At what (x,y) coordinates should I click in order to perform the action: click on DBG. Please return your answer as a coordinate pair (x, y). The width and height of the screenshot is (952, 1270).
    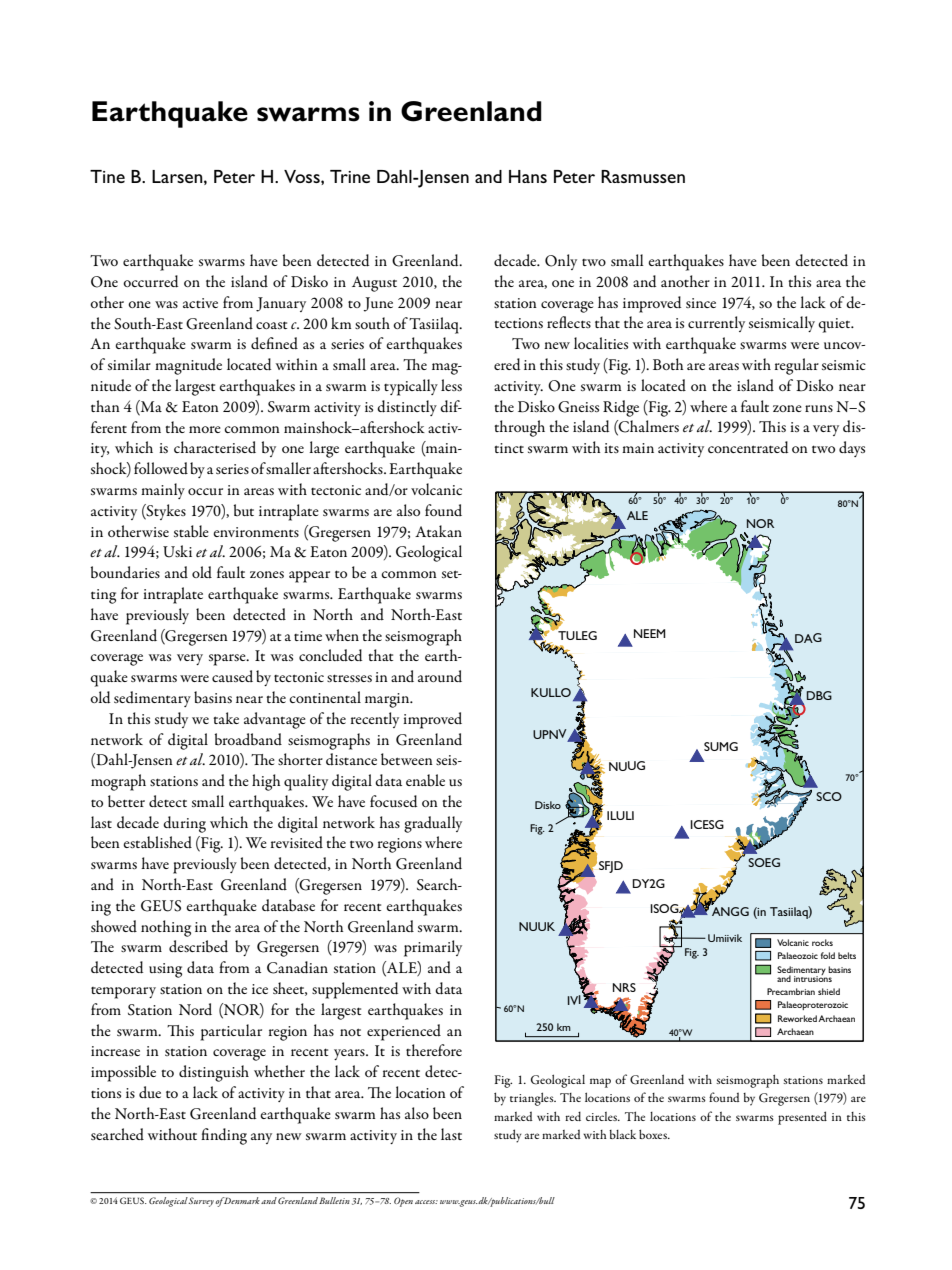
    Looking at the image, I should click on (819, 695).
